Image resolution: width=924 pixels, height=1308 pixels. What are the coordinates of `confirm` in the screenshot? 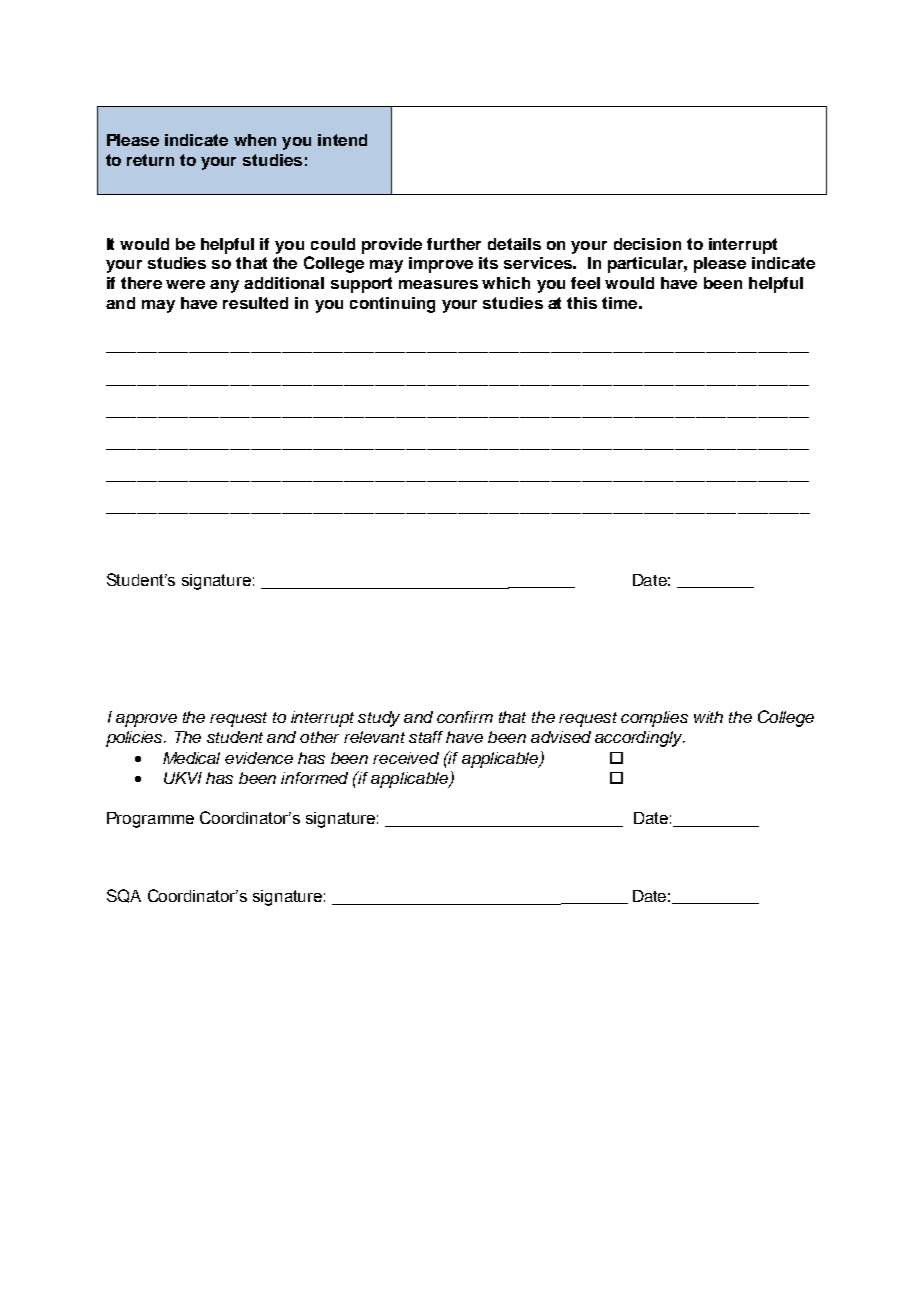 It's located at (465, 717).
